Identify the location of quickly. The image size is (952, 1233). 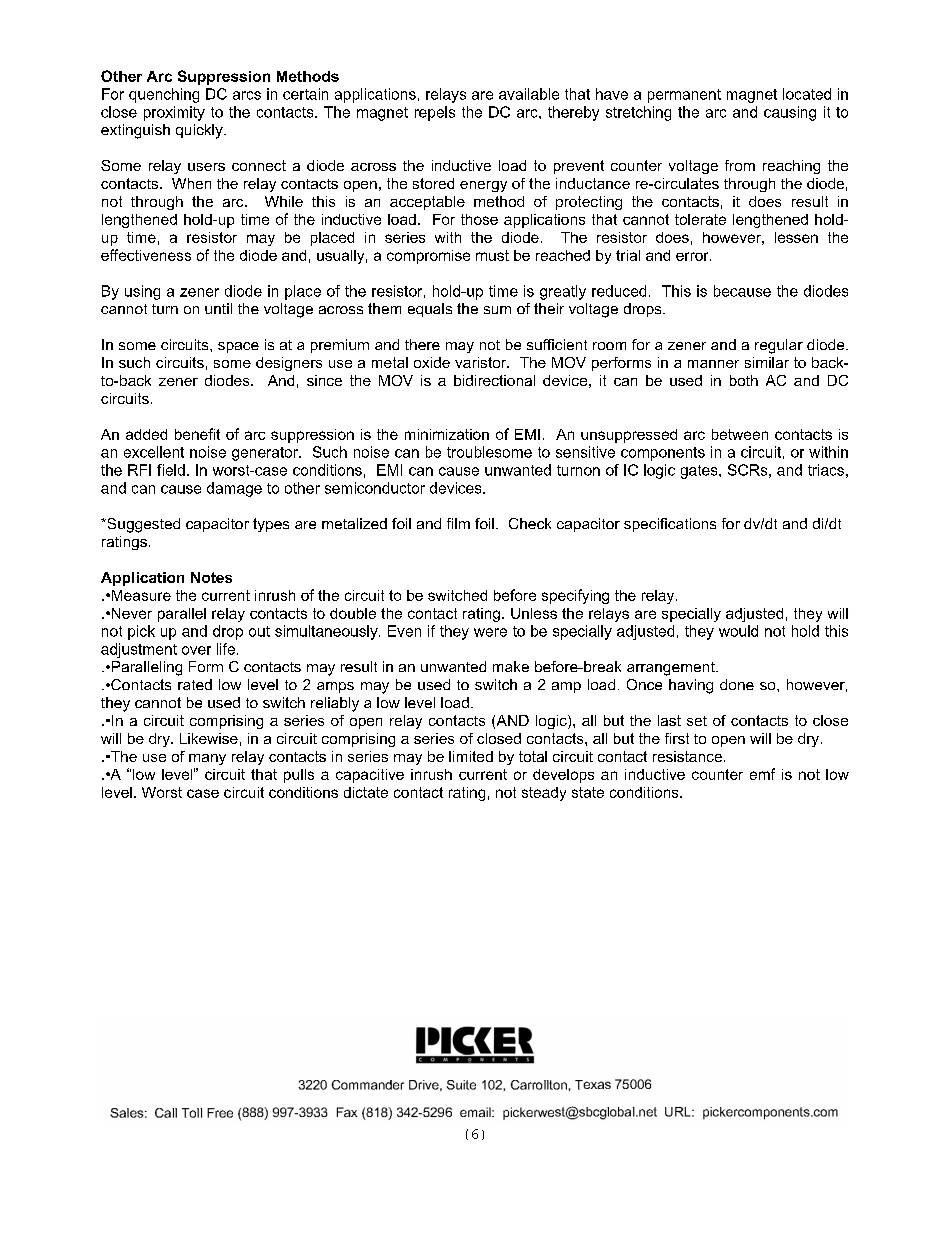
(200, 131).
